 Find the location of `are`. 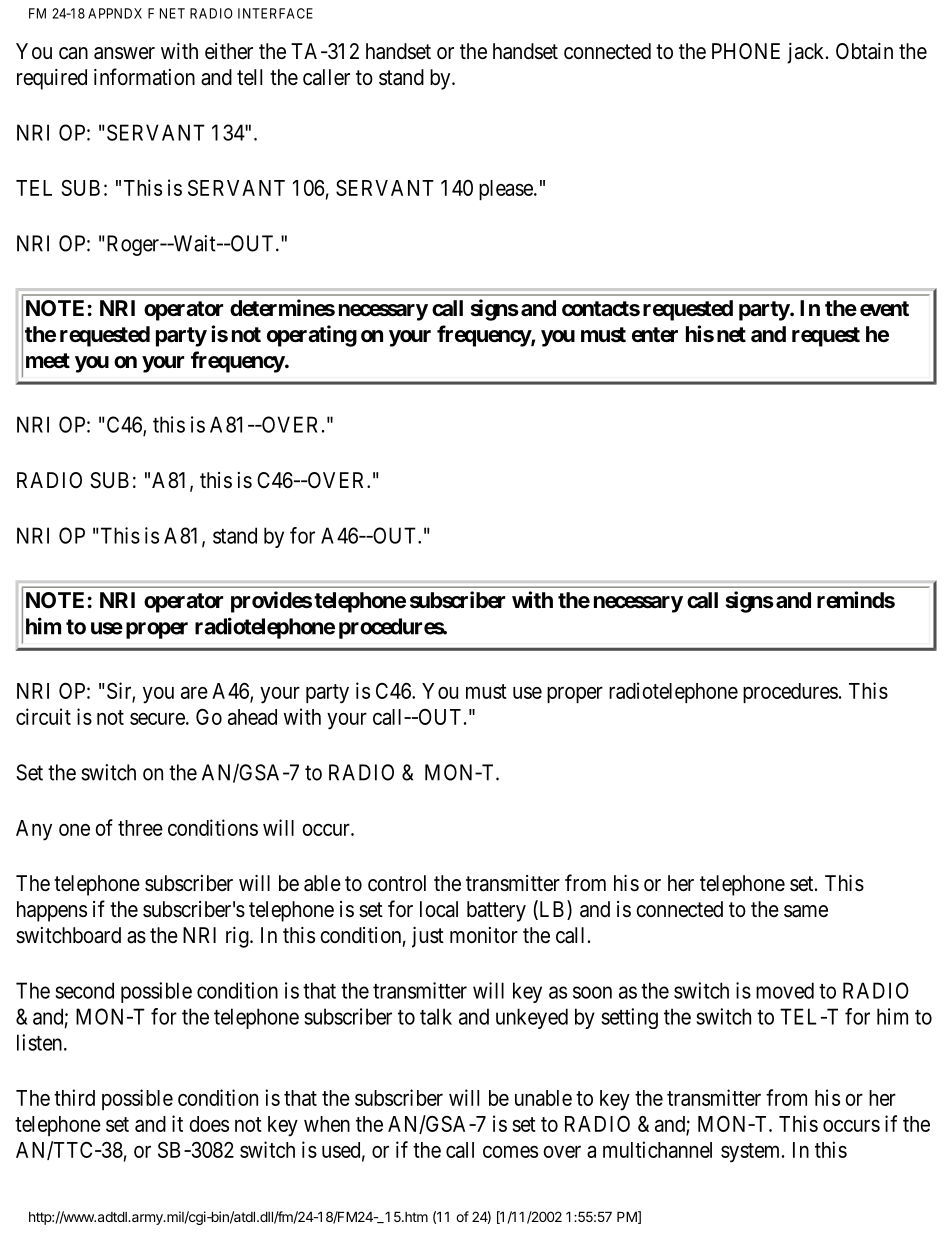

are is located at coordinates (194, 692).
